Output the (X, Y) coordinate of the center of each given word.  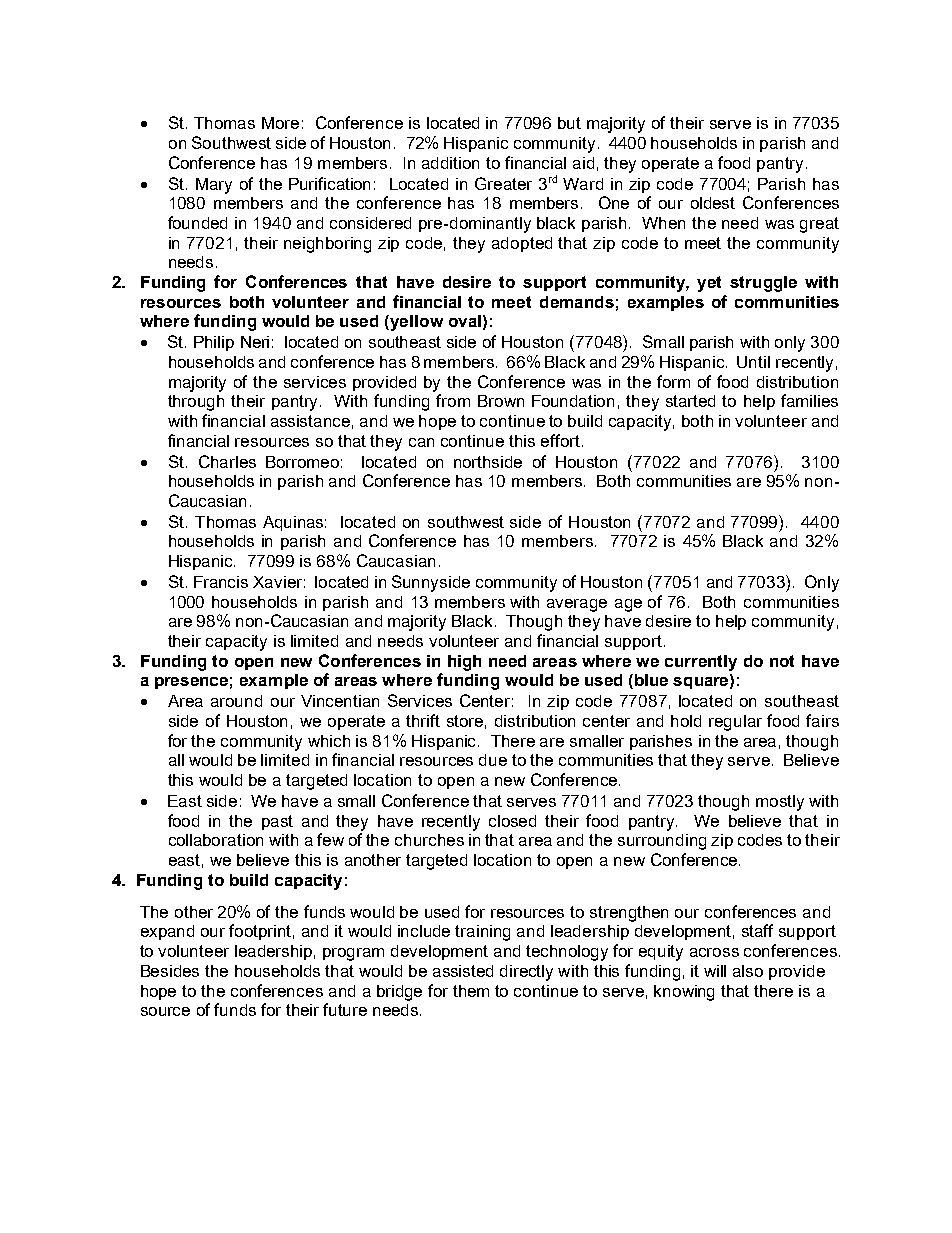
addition (450, 163)
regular (735, 723)
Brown (501, 401)
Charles (227, 461)
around (236, 701)
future (345, 1009)
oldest (713, 203)
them (471, 991)
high (464, 663)
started (690, 401)
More (280, 123)
